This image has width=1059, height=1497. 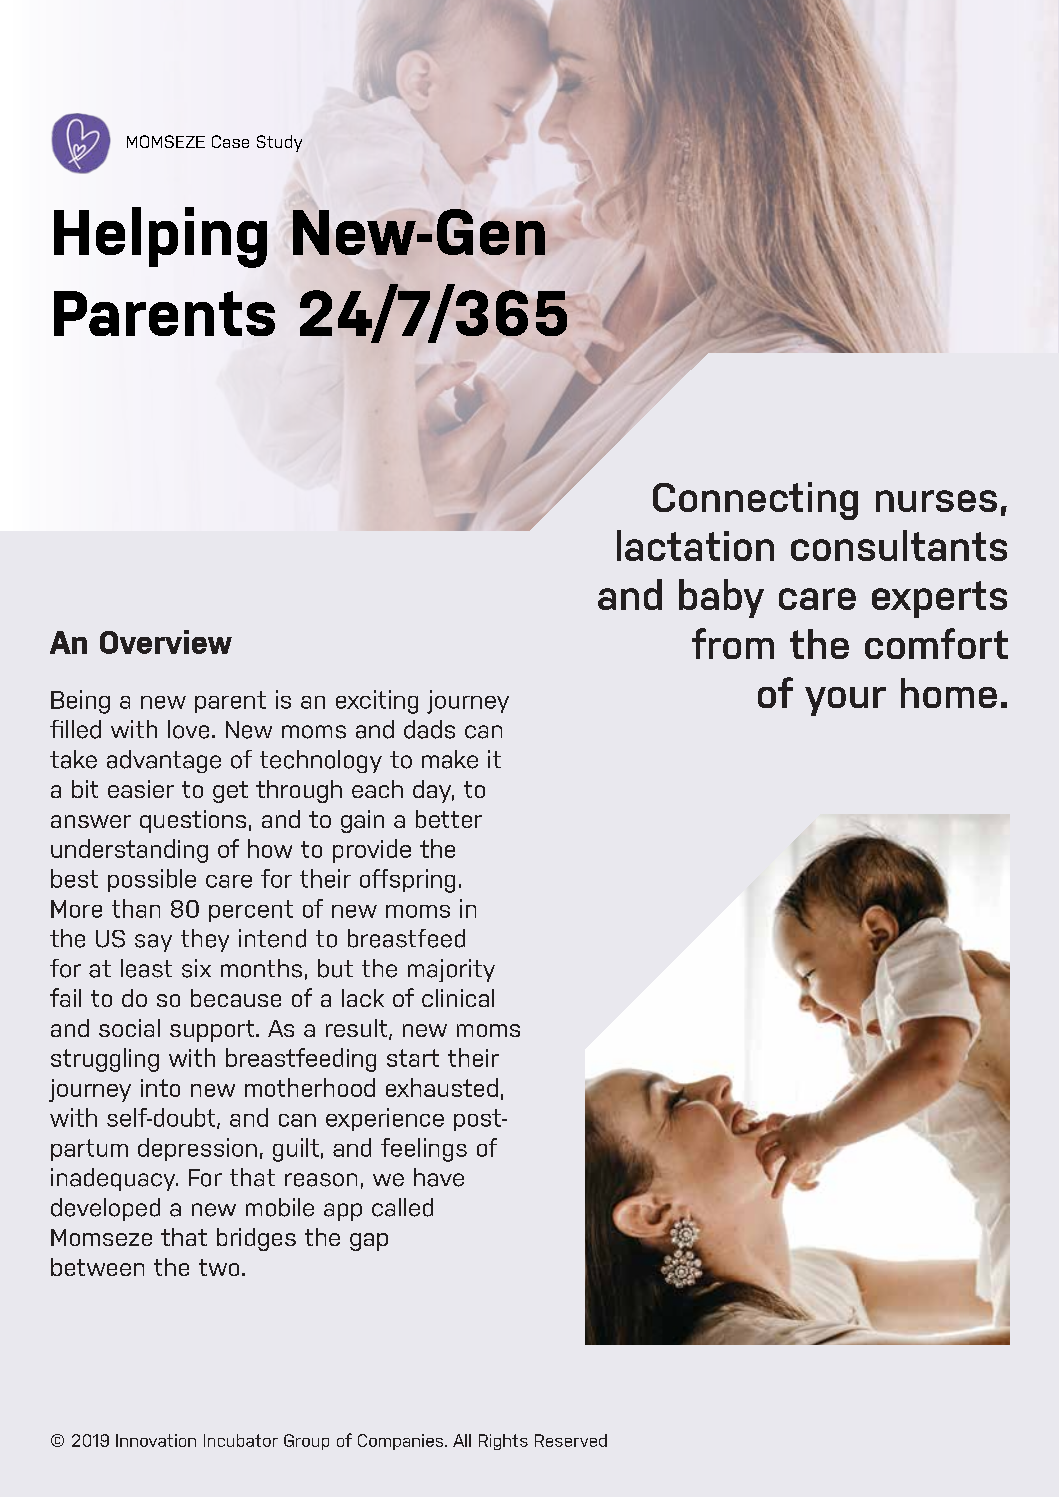 I want to click on Connecting, so click(x=755, y=501).
